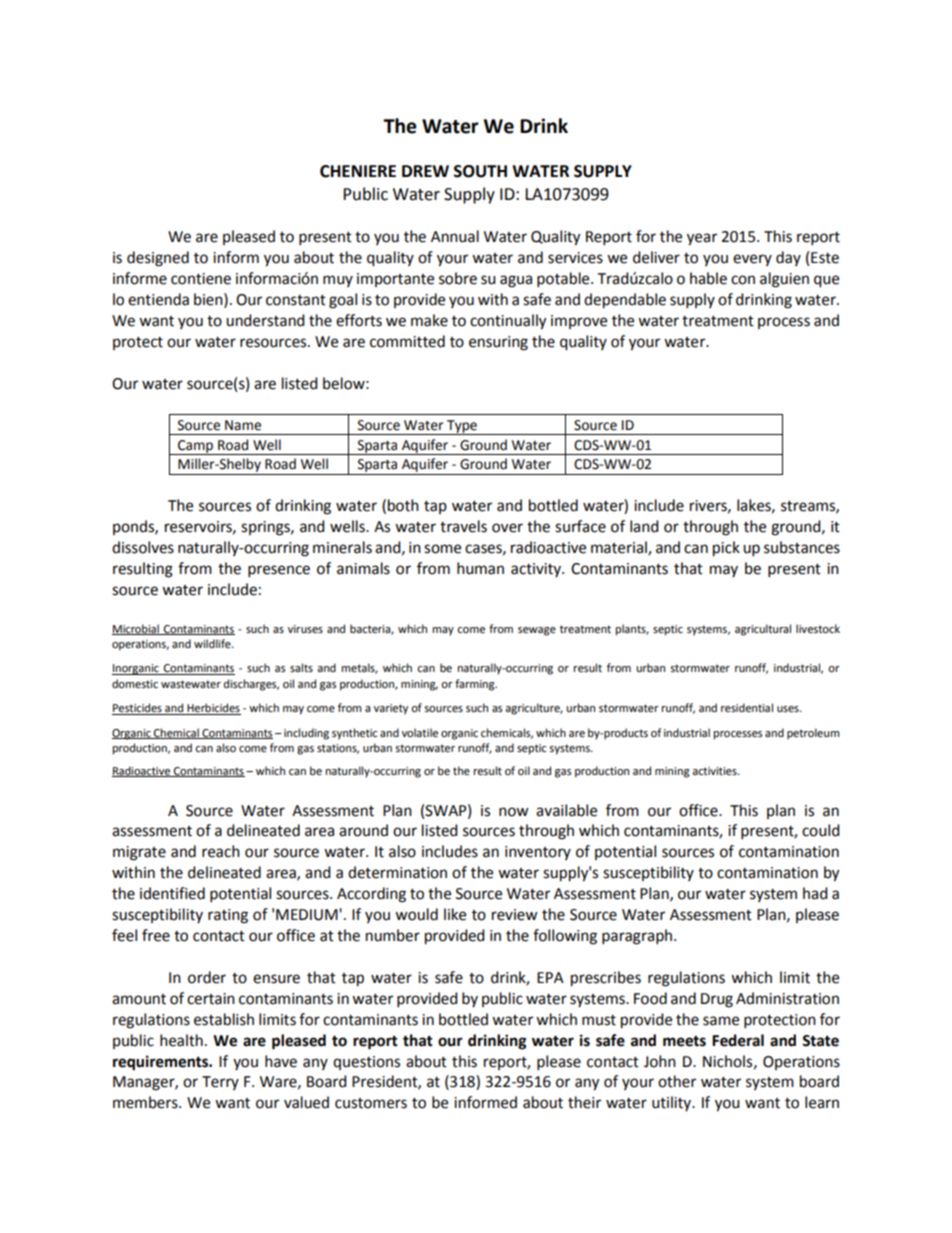 This screenshot has height=1233, width=952. Describe the element at coordinates (366, 1063) in the screenshot. I see `questions` at that location.
